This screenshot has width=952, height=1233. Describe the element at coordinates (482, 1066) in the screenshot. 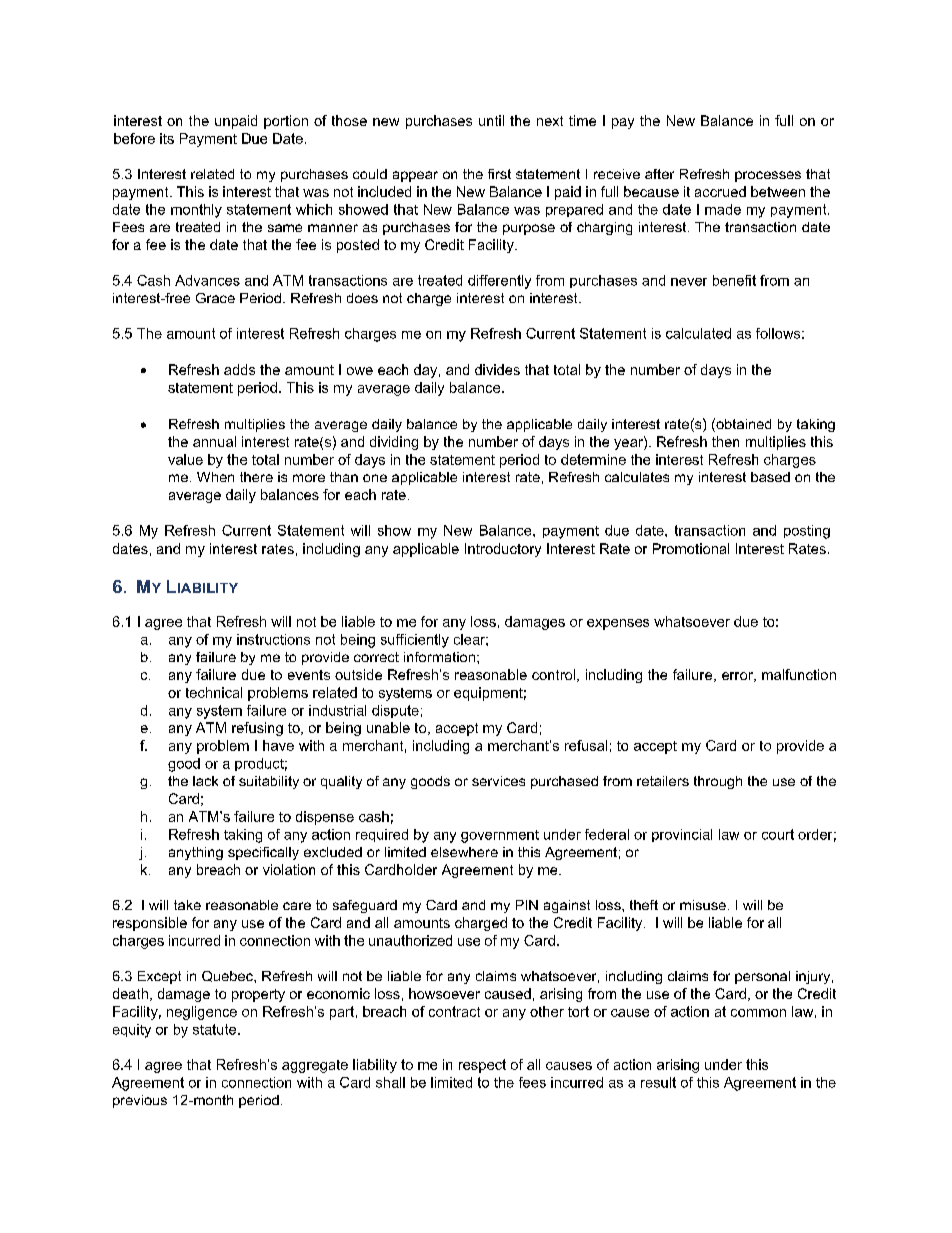

I see `respect` at that location.
